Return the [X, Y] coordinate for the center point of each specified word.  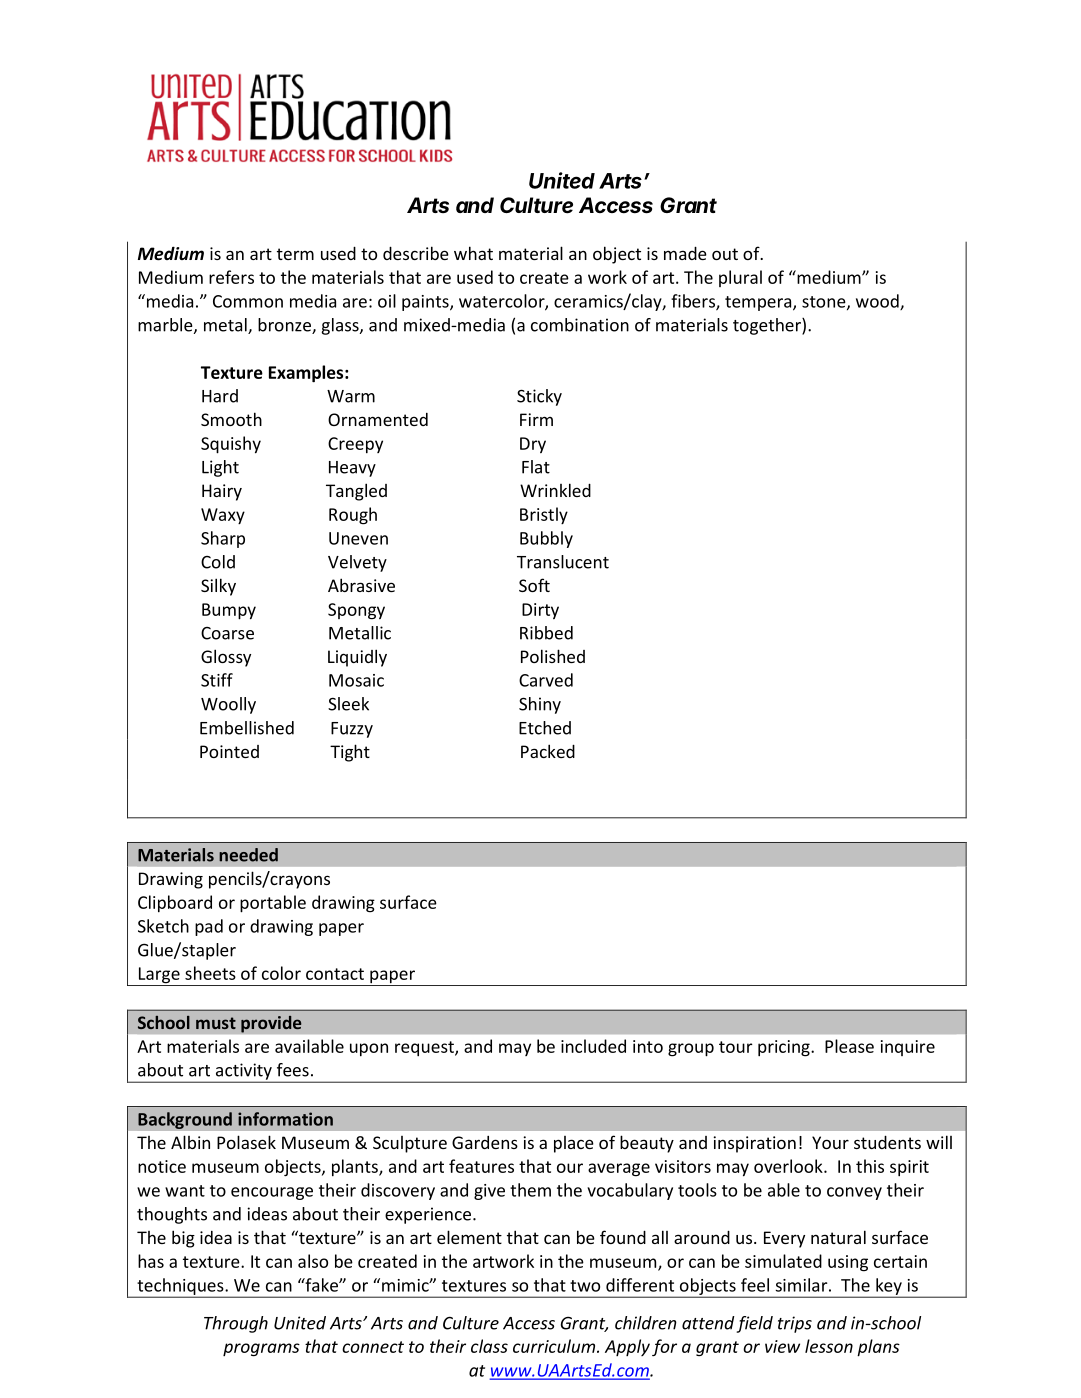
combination [580, 325]
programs [261, 1349]
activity [244, 1072]
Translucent [563, 562]
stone [825, 303]
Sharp [223, 539]
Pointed [229, 751]
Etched [545, 728]
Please [849, 1046]
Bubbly [546, 539]
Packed [548, 751]
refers [231, 277]
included [593, 1046]
